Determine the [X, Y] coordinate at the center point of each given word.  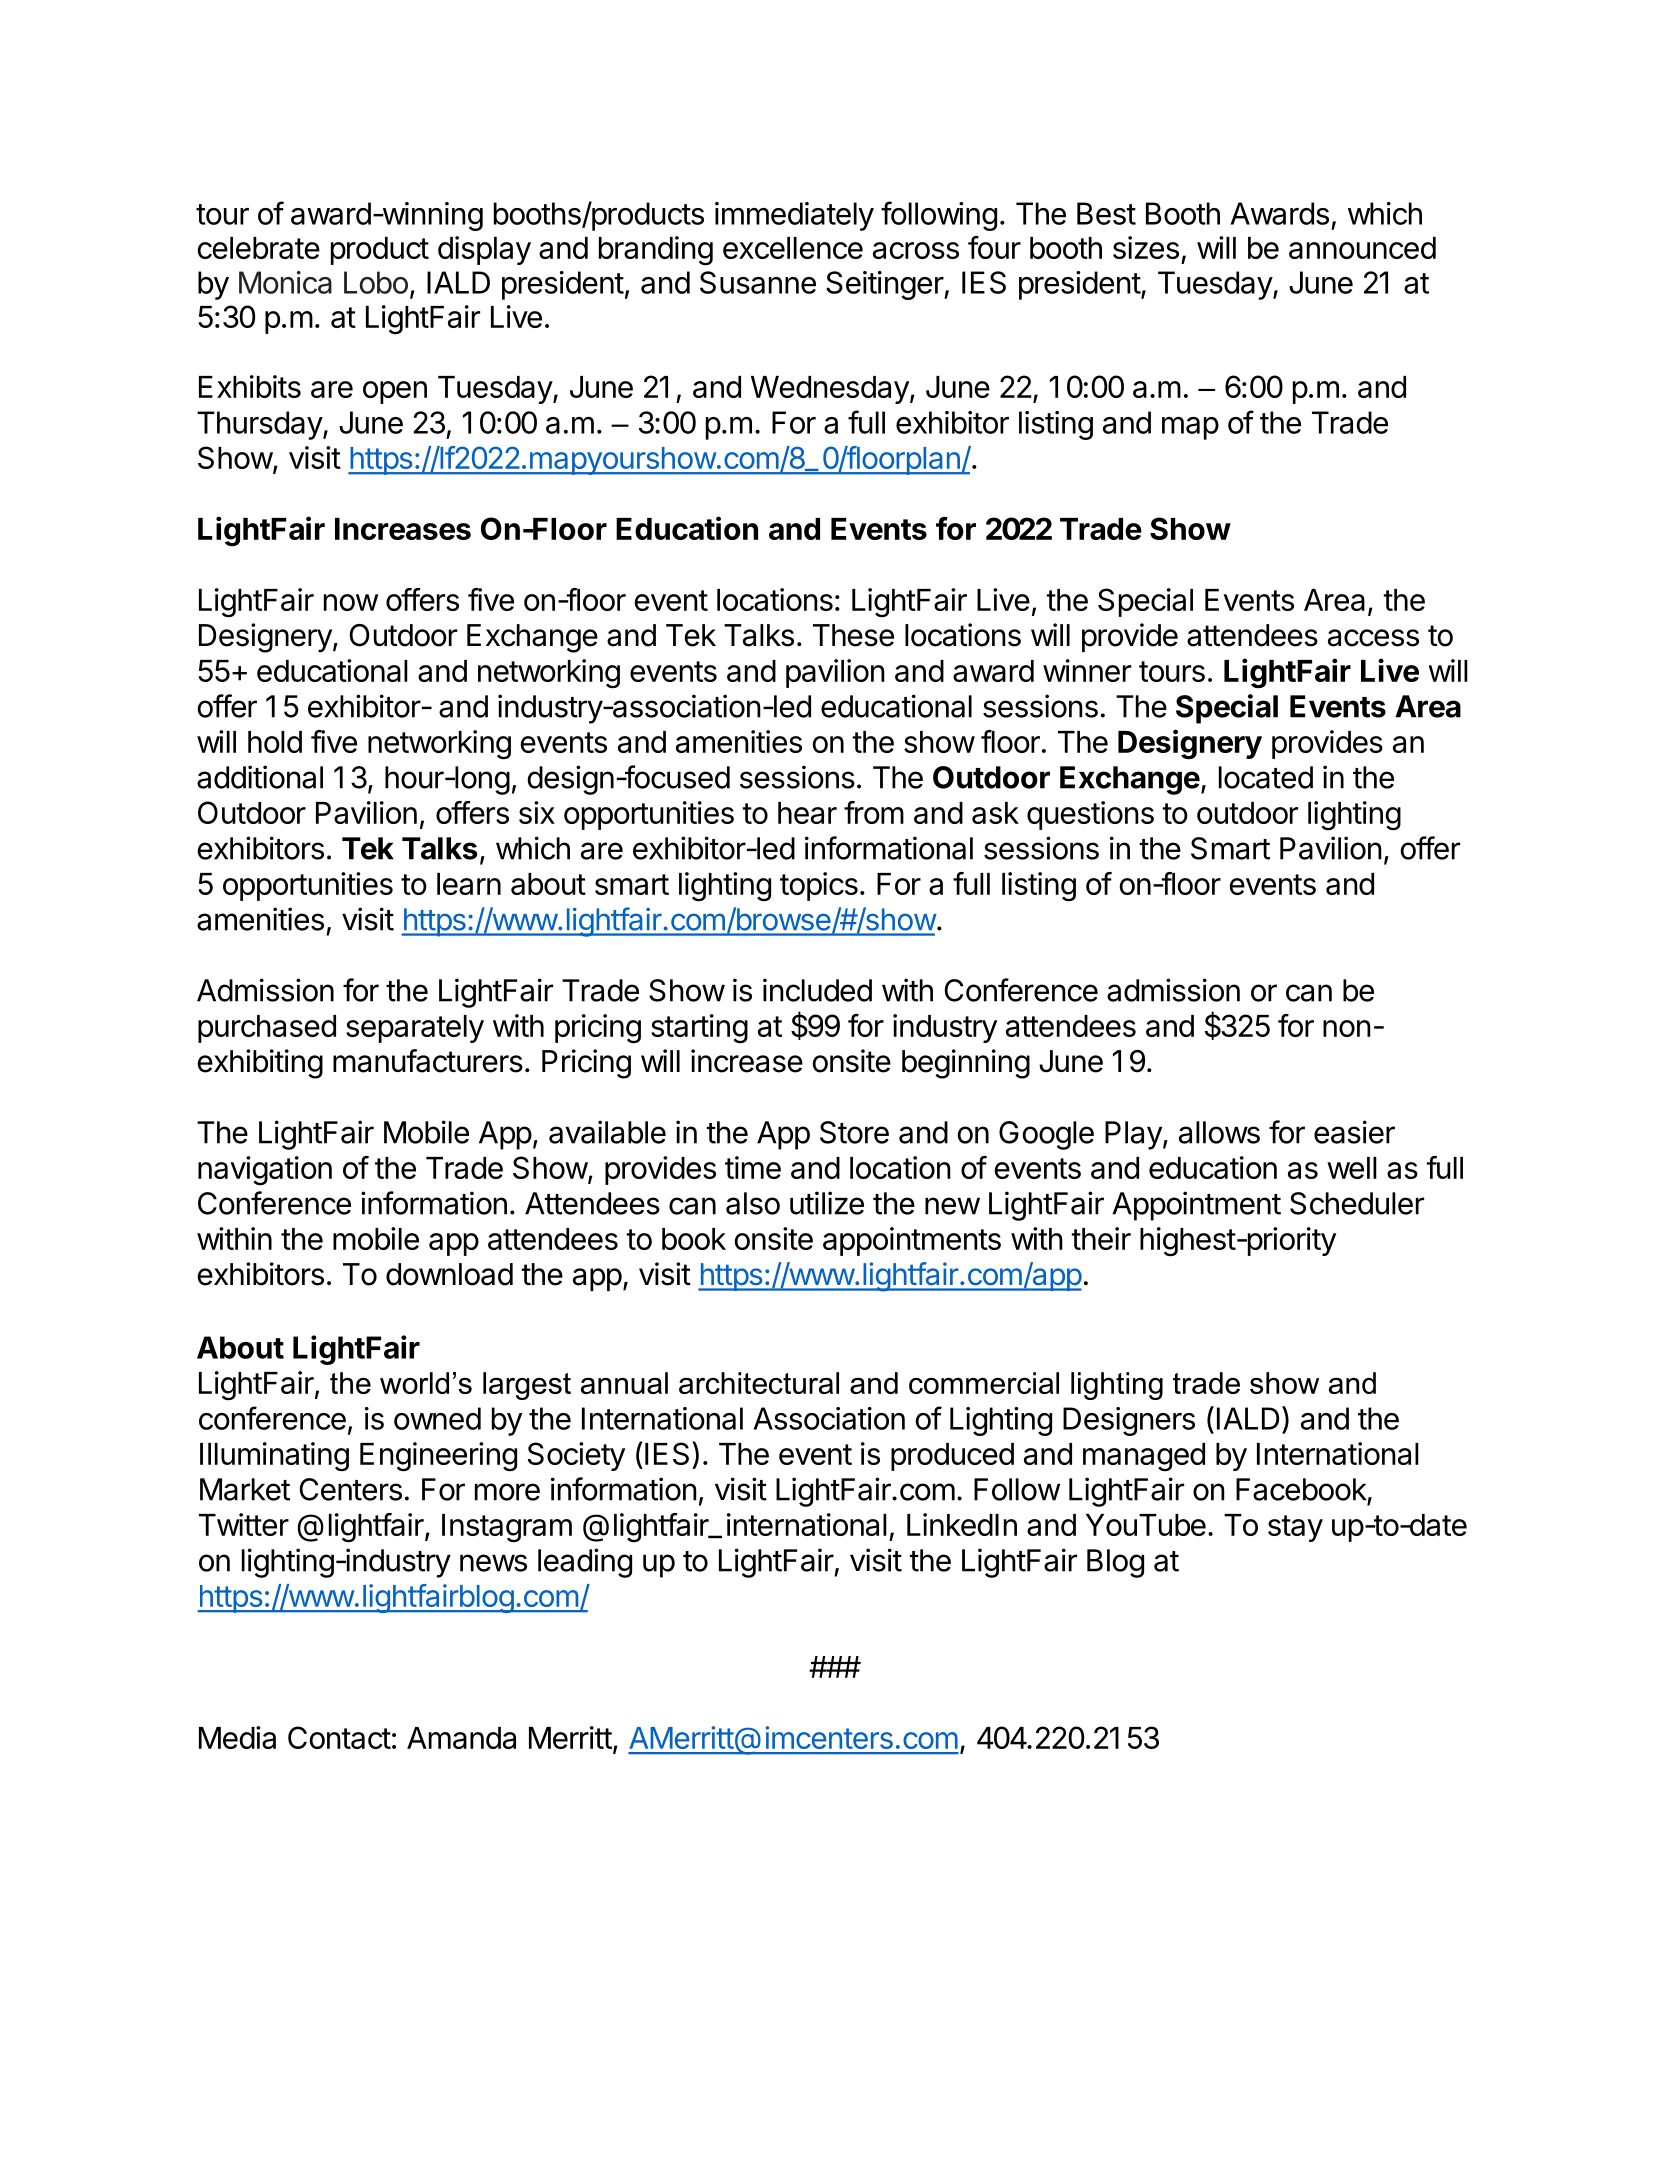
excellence [793, 248]
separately [415, 1029]
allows [1219, 1132]
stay [1295, 1528]
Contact [339, 1737]
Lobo [376, 282]
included [817, 990]
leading [585, 1563]
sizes [1146, 247]
